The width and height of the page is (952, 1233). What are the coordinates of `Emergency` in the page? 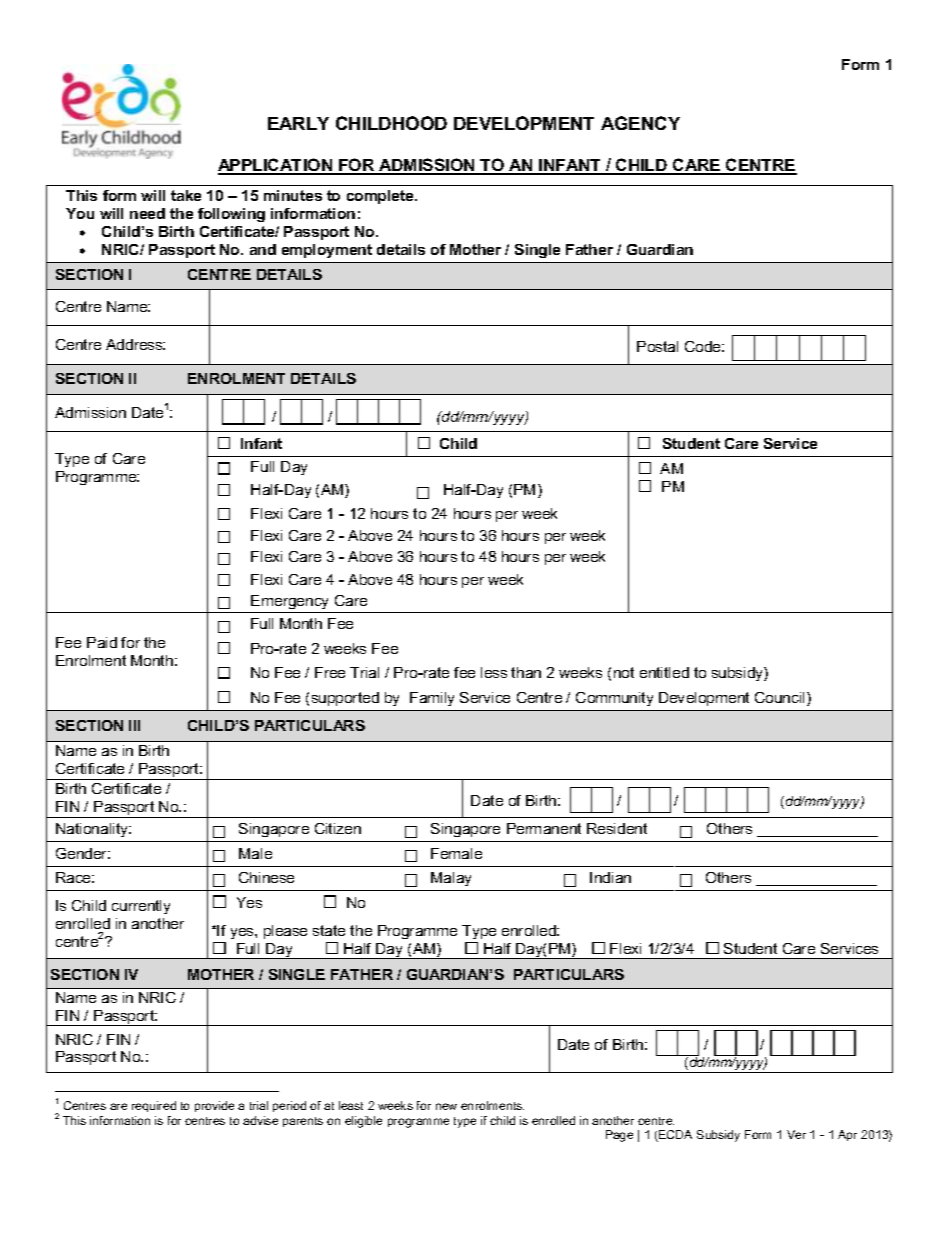 It's located at (291, 604).
